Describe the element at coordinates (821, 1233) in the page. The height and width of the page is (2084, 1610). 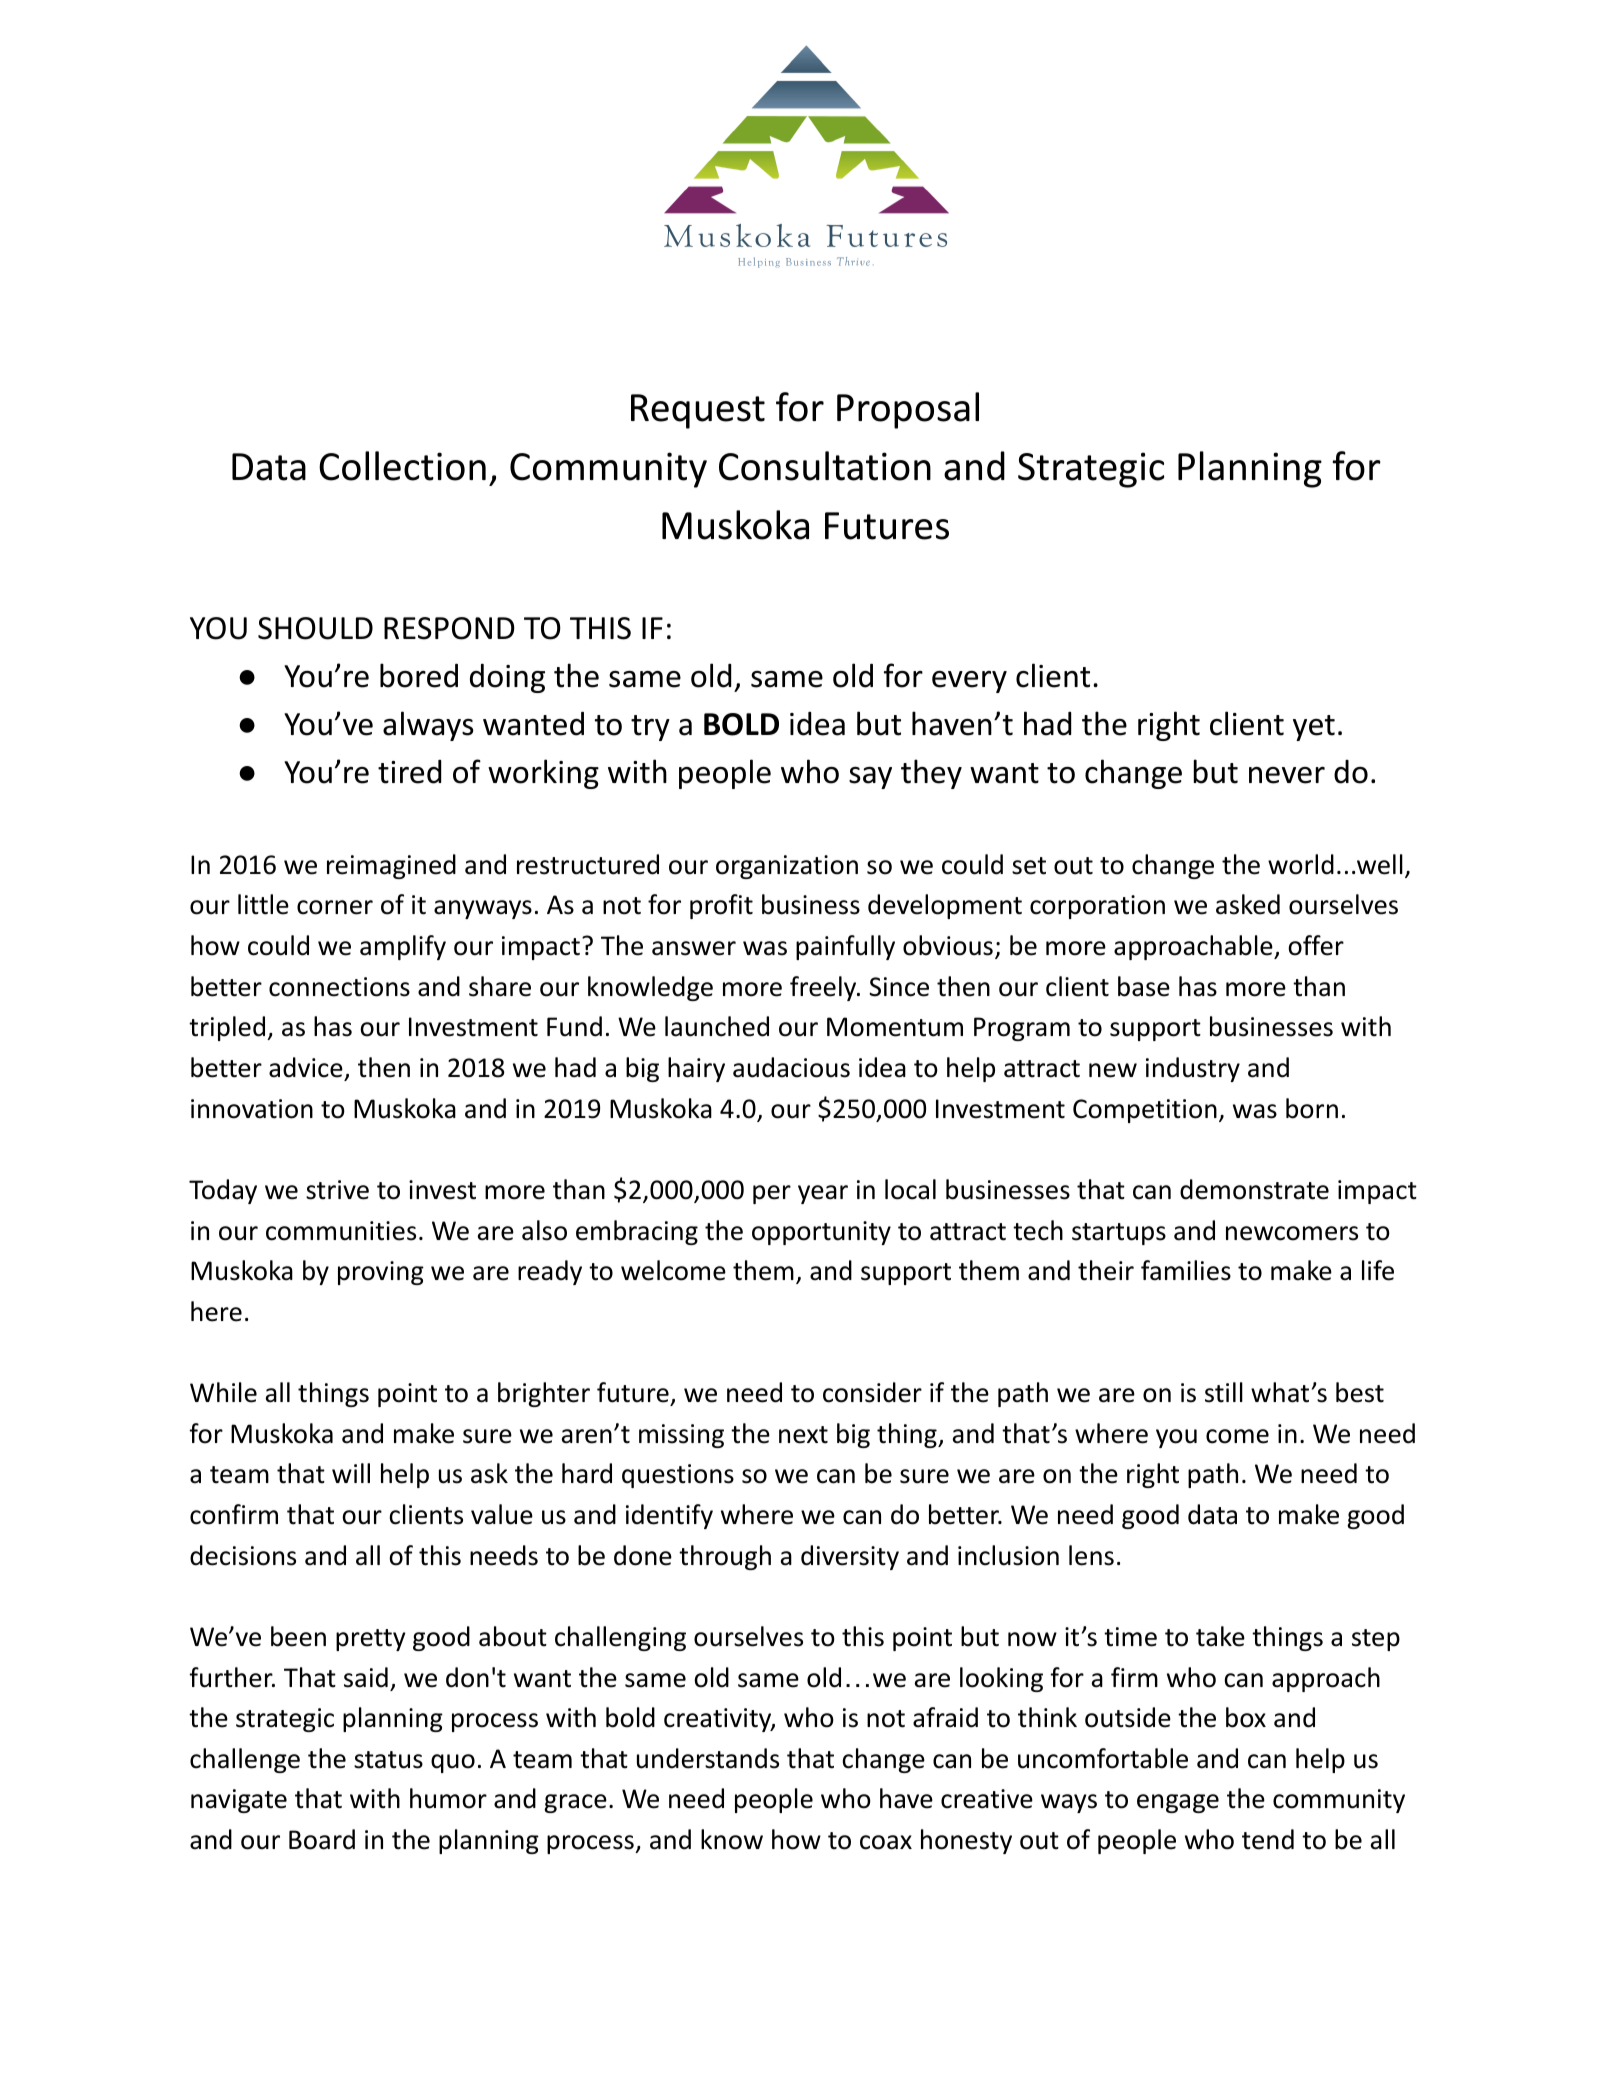
I see `opportunity` at that location.
